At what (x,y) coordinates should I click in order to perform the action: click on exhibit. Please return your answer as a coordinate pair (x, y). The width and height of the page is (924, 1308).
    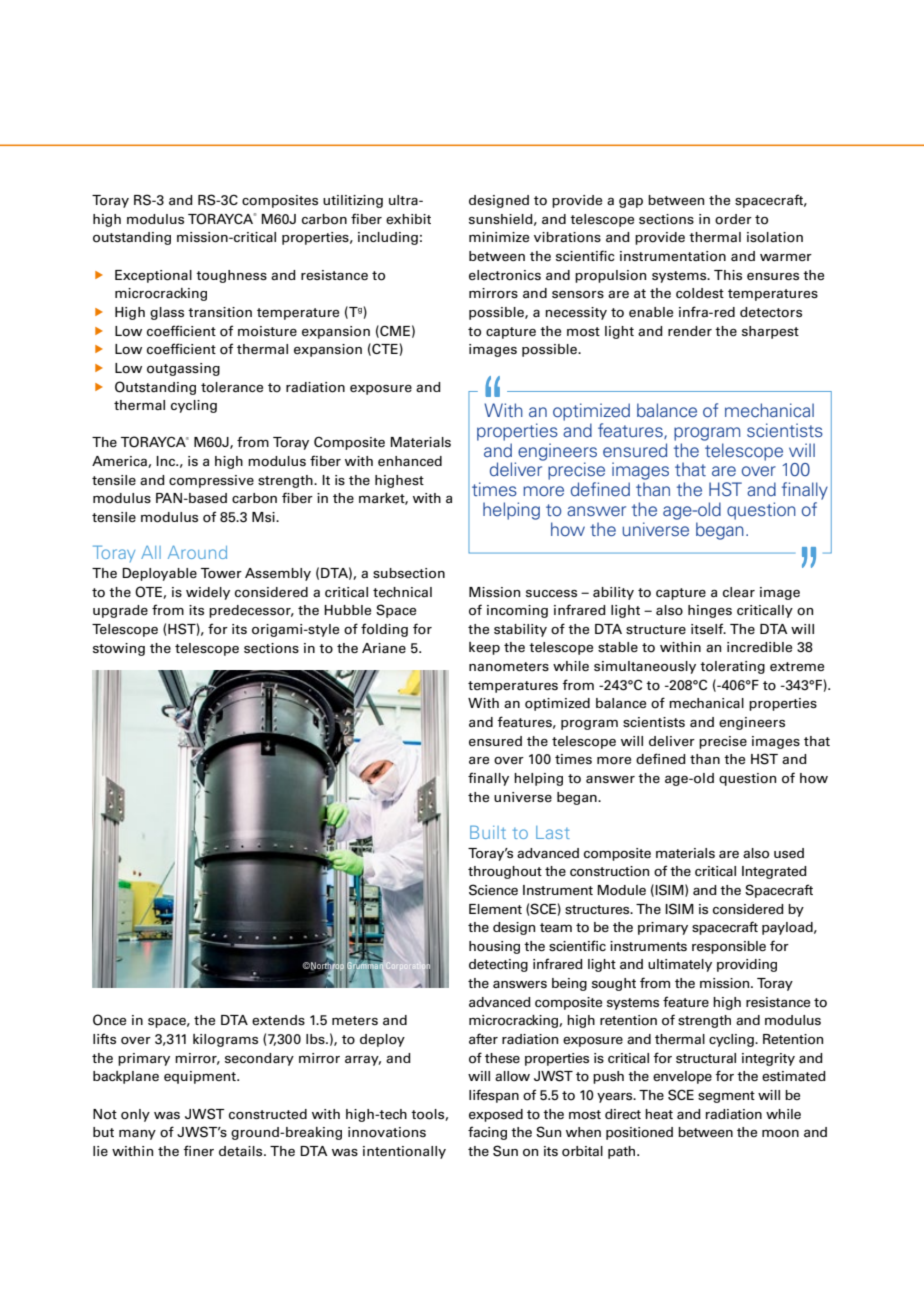
    Looking at the image, I should click on (408, 219).
